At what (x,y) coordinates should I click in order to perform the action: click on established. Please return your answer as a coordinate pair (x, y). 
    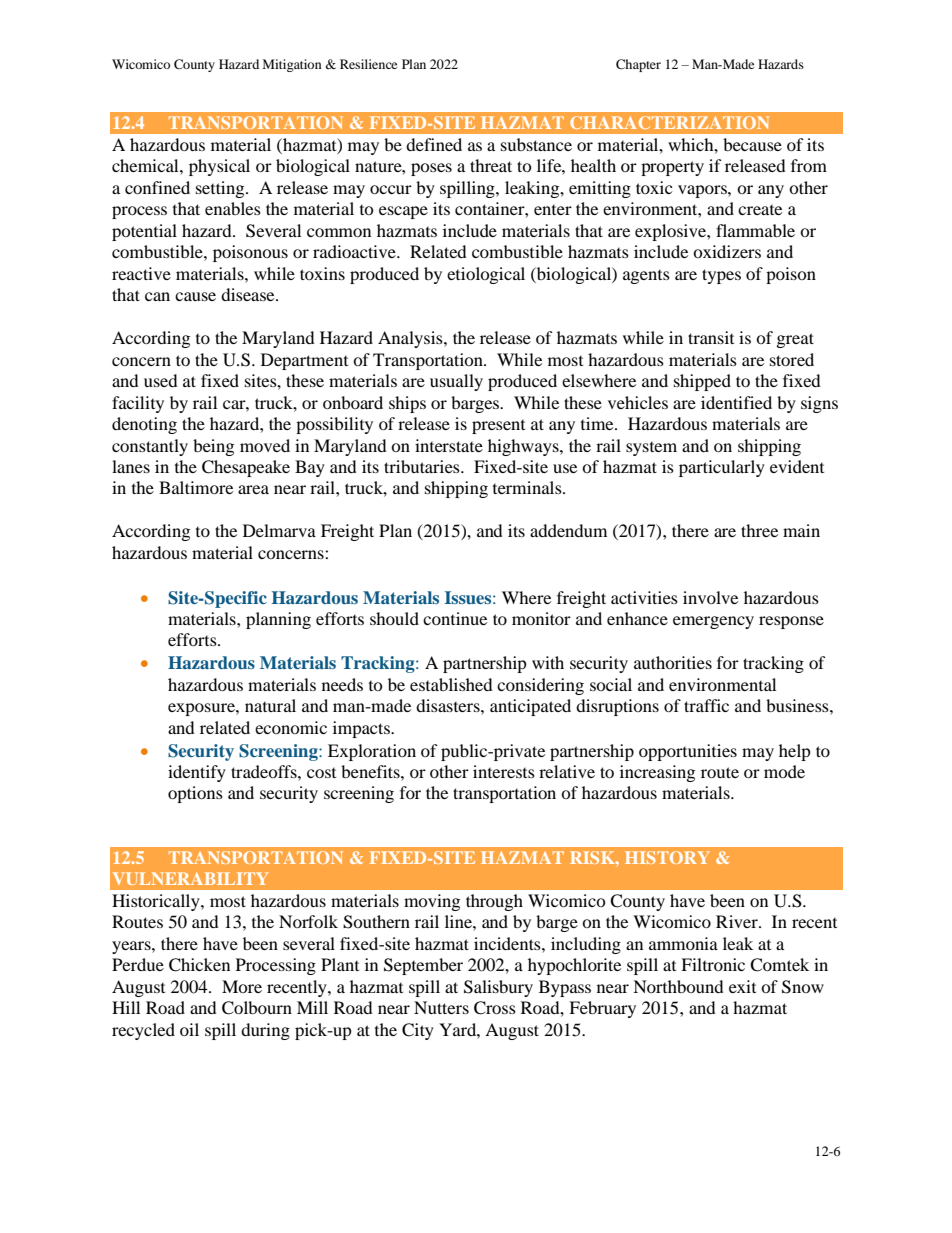
    Looking at the image, I should click on (451, 684).
